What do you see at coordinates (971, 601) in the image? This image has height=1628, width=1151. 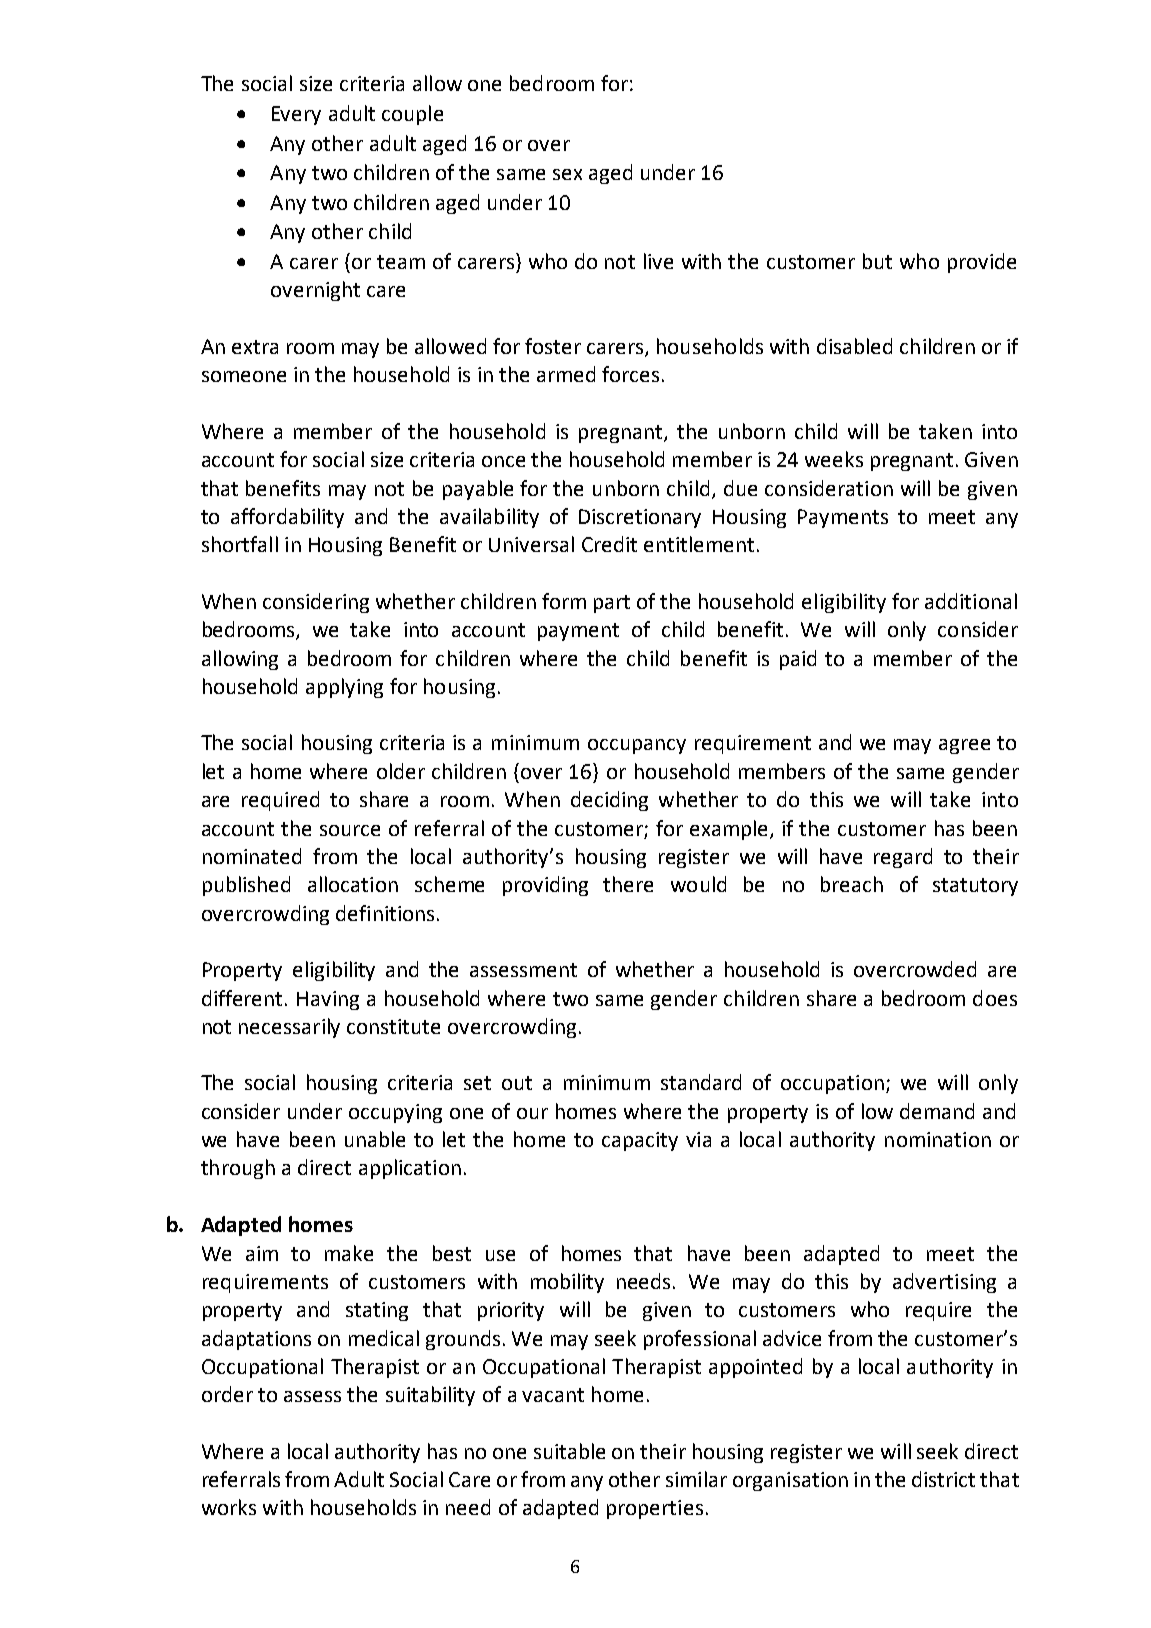 I see `additional` at bounding box center [971, 601].
